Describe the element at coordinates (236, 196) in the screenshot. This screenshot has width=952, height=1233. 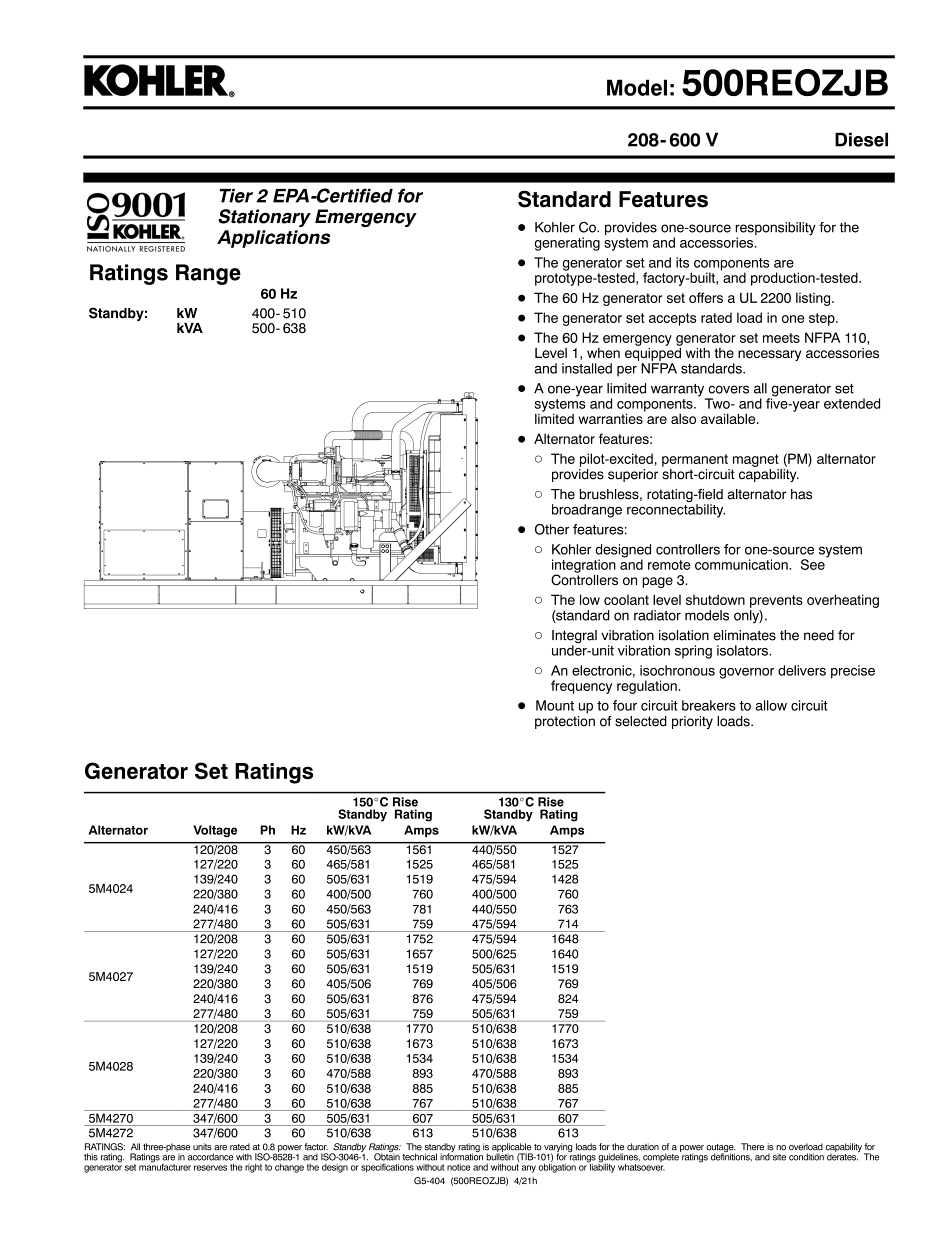
I see `Tier` at that location.
